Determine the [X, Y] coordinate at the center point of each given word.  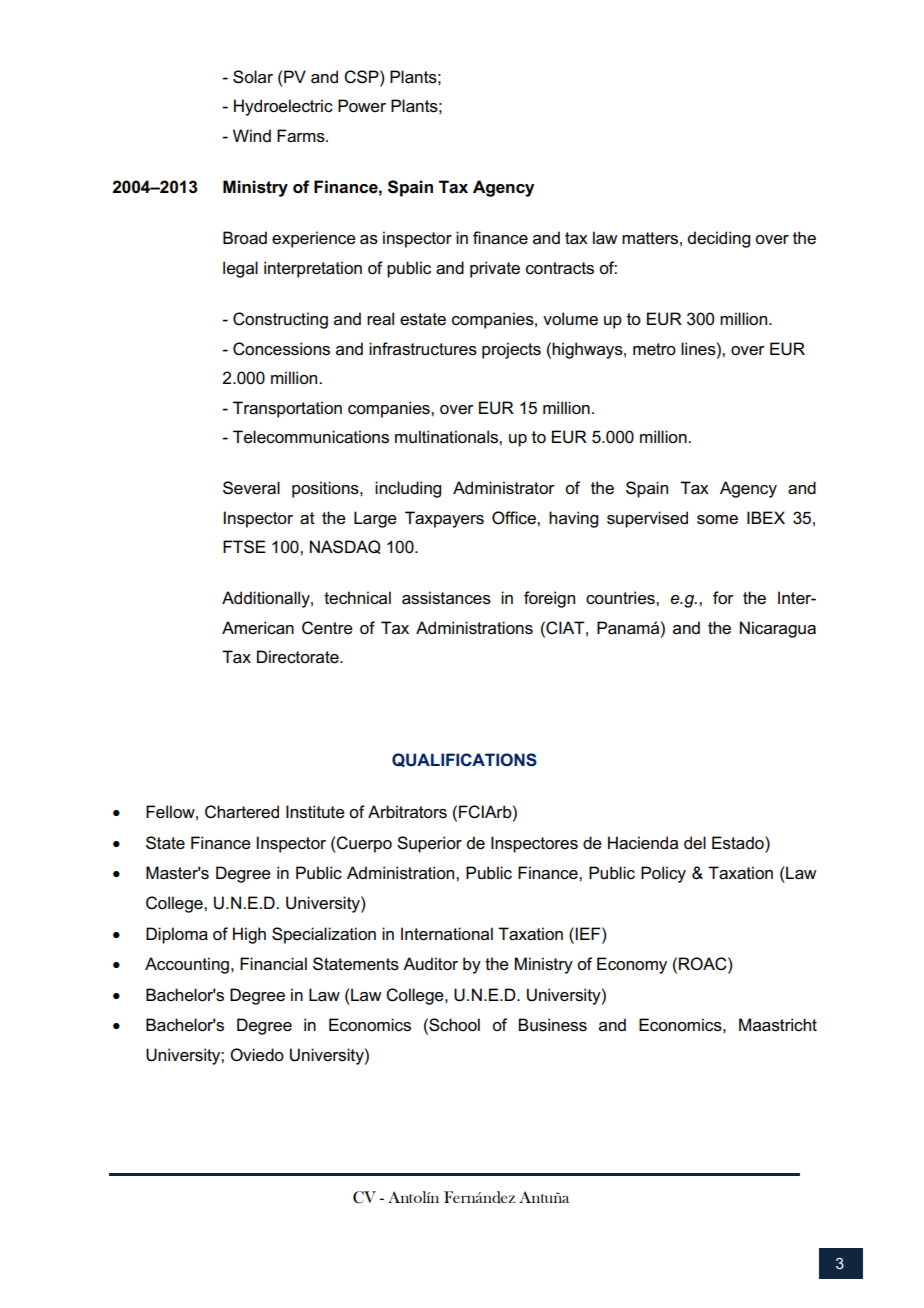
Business [552, 1025]
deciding [718, 239]
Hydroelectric [283, 107]
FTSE [244, 547]
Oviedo [257, 1055]
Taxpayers [444, 519]
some [717, 520]
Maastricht [778, 1025]
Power [362, 106]
